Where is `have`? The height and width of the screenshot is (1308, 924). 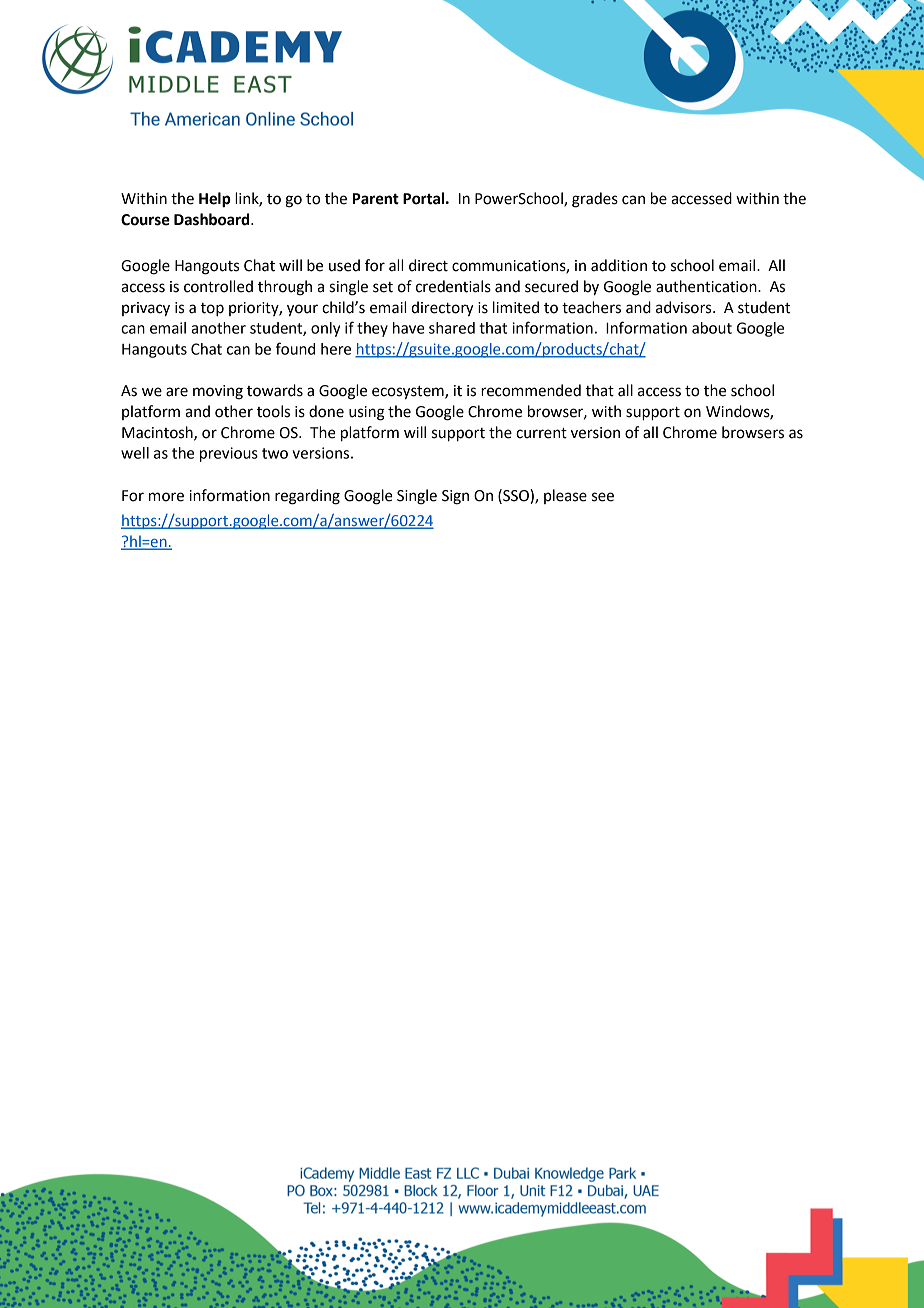 have is located at coordinates (409, 328).
